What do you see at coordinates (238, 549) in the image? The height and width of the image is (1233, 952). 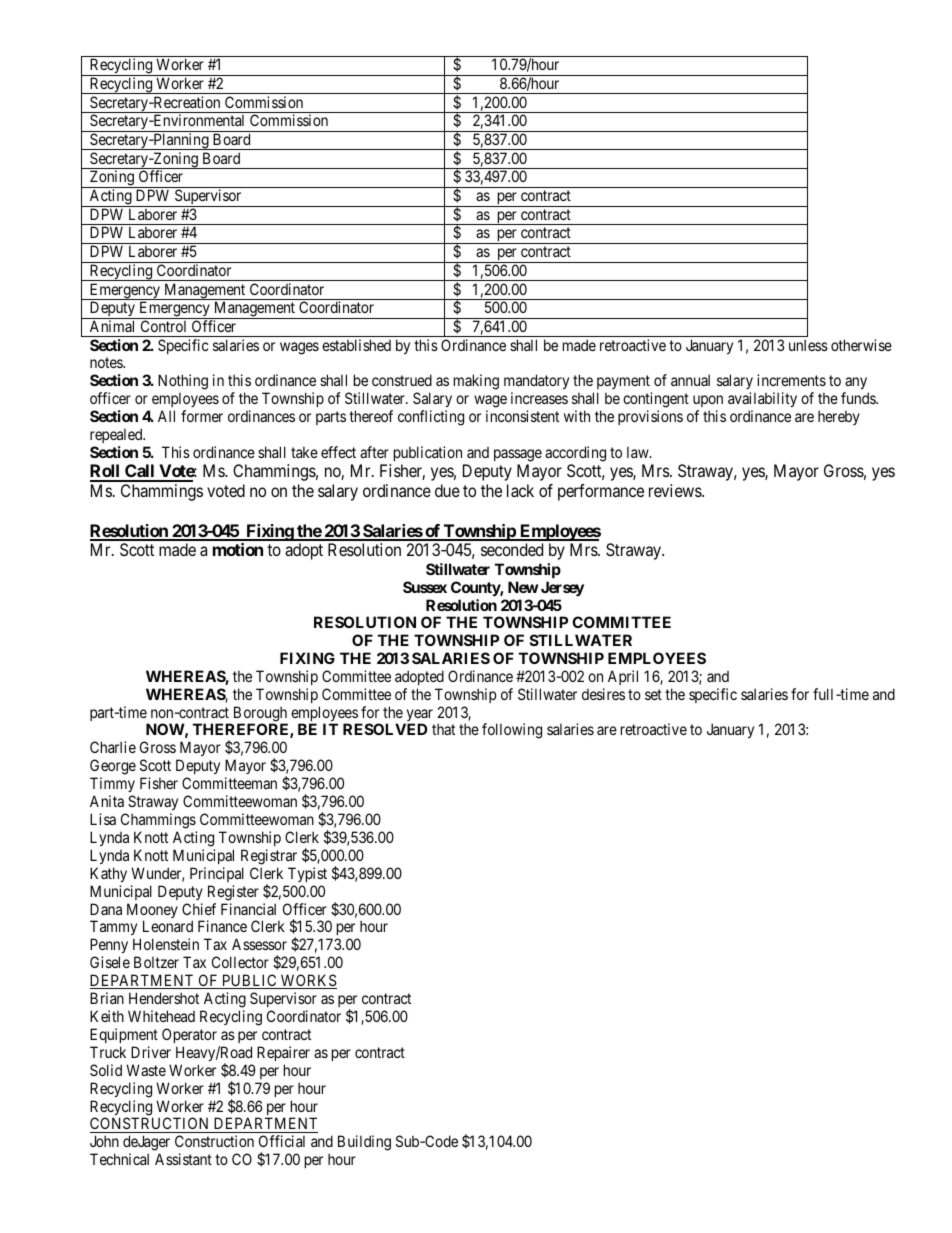 I see `motion` at bounding box center [238, 549].
